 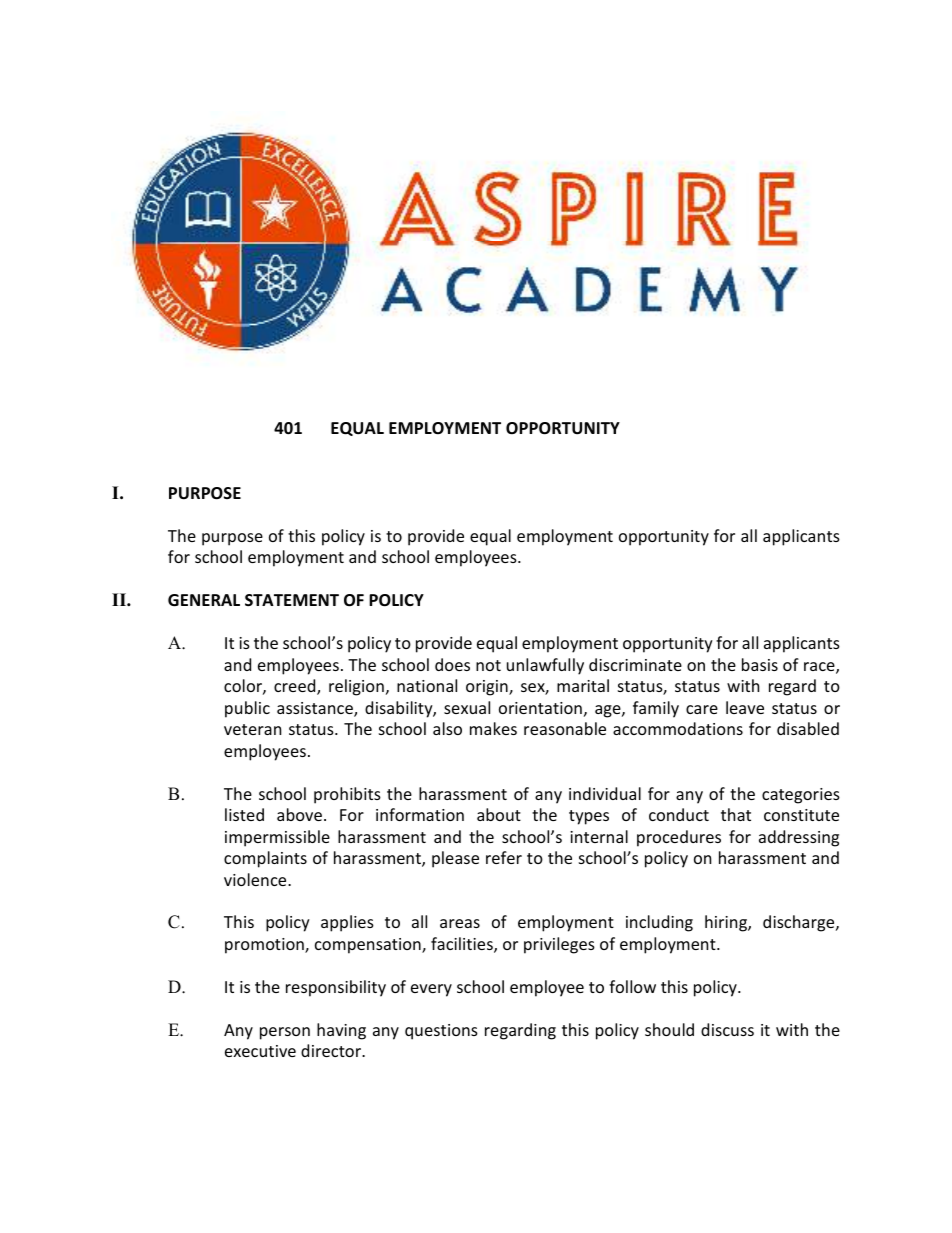 What do you see at coordinates (252, 729) in the screenshot?
I see `veteran` at bounding box center [252, 729].
